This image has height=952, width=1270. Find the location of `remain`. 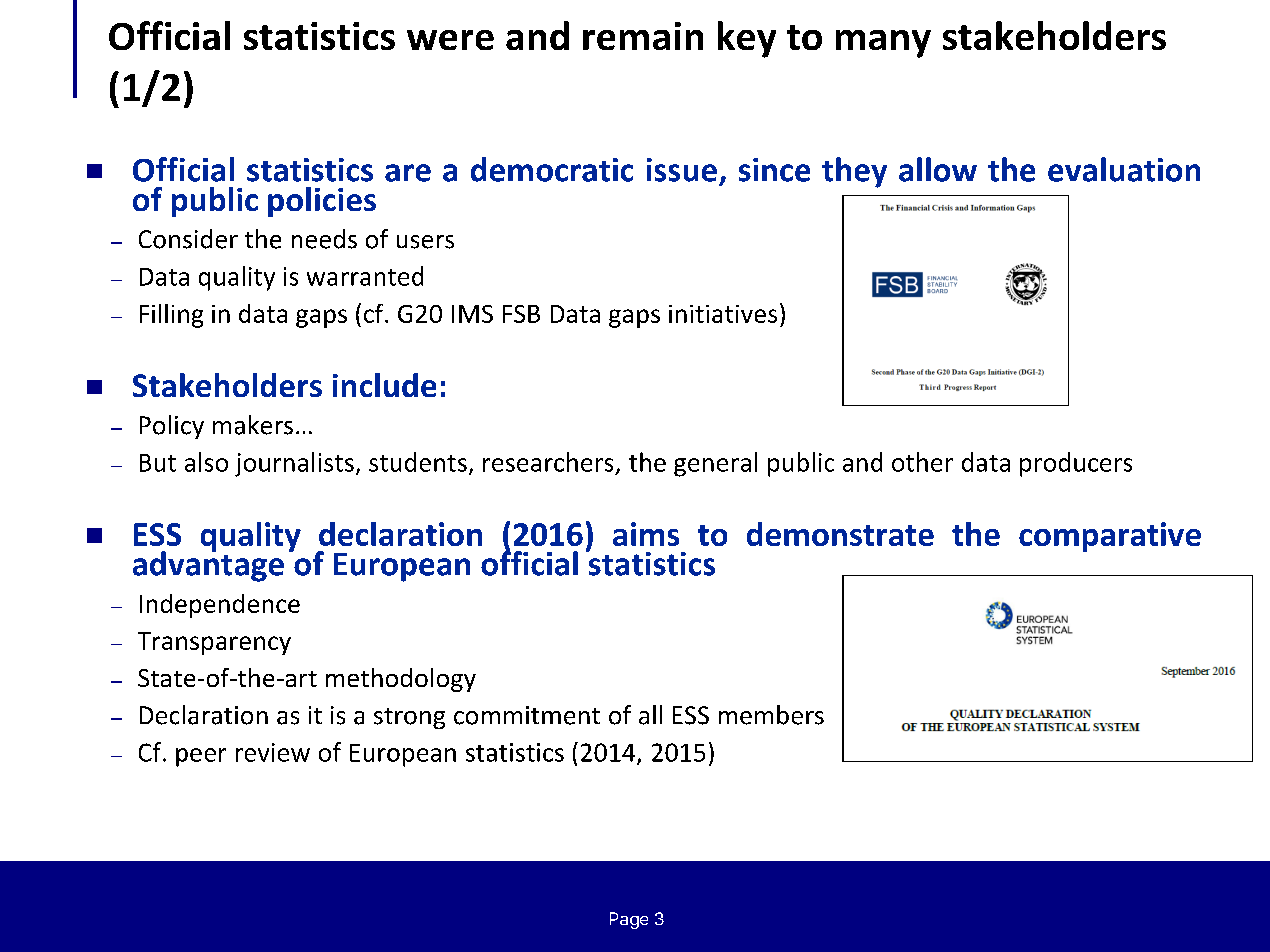

remain is located at coordinates (643, 36).
